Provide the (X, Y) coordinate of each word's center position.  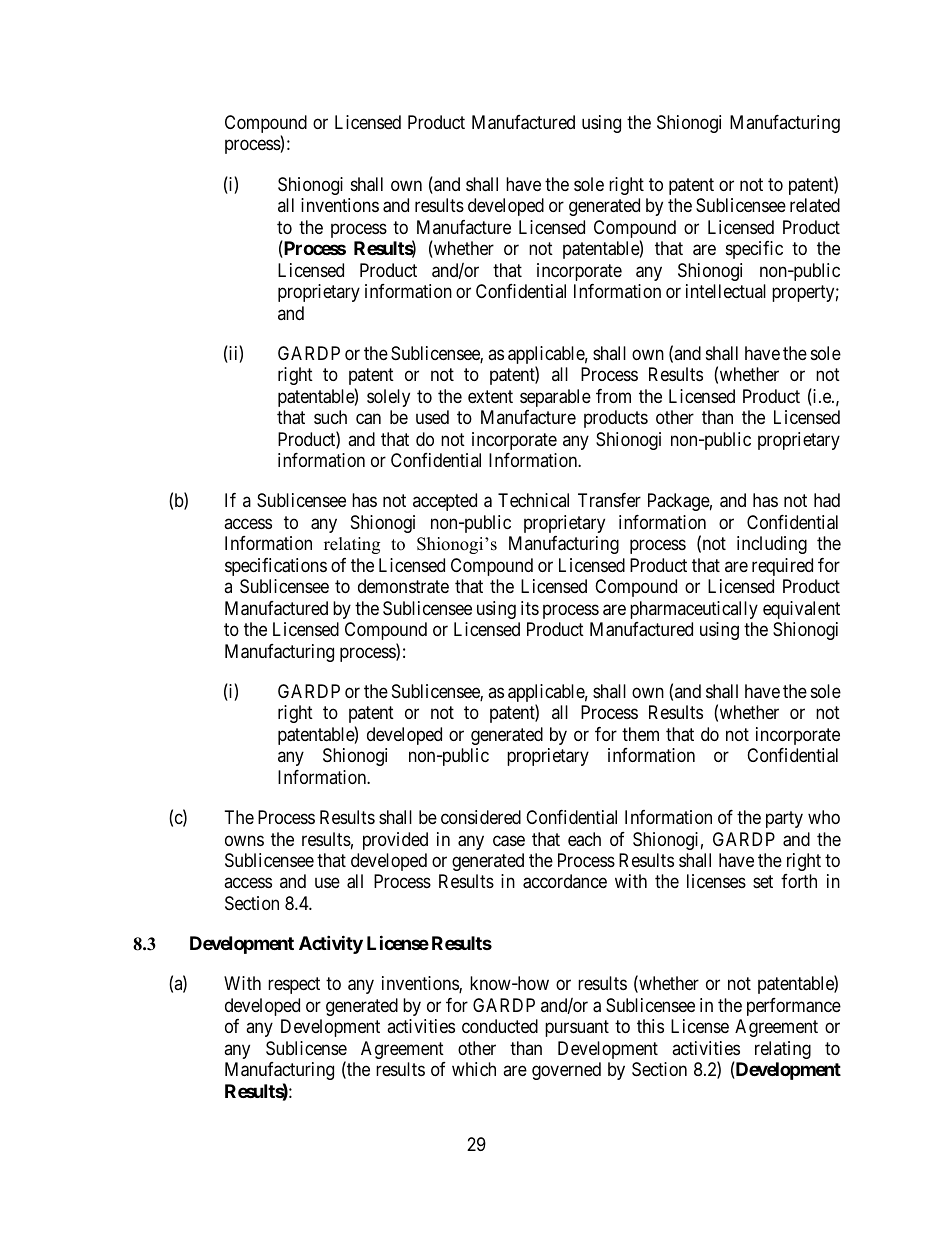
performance (794, 1007)
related (815, 205)
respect (294, 986)
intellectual (726, 291)
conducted (500, 1026)
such (330, 417)
